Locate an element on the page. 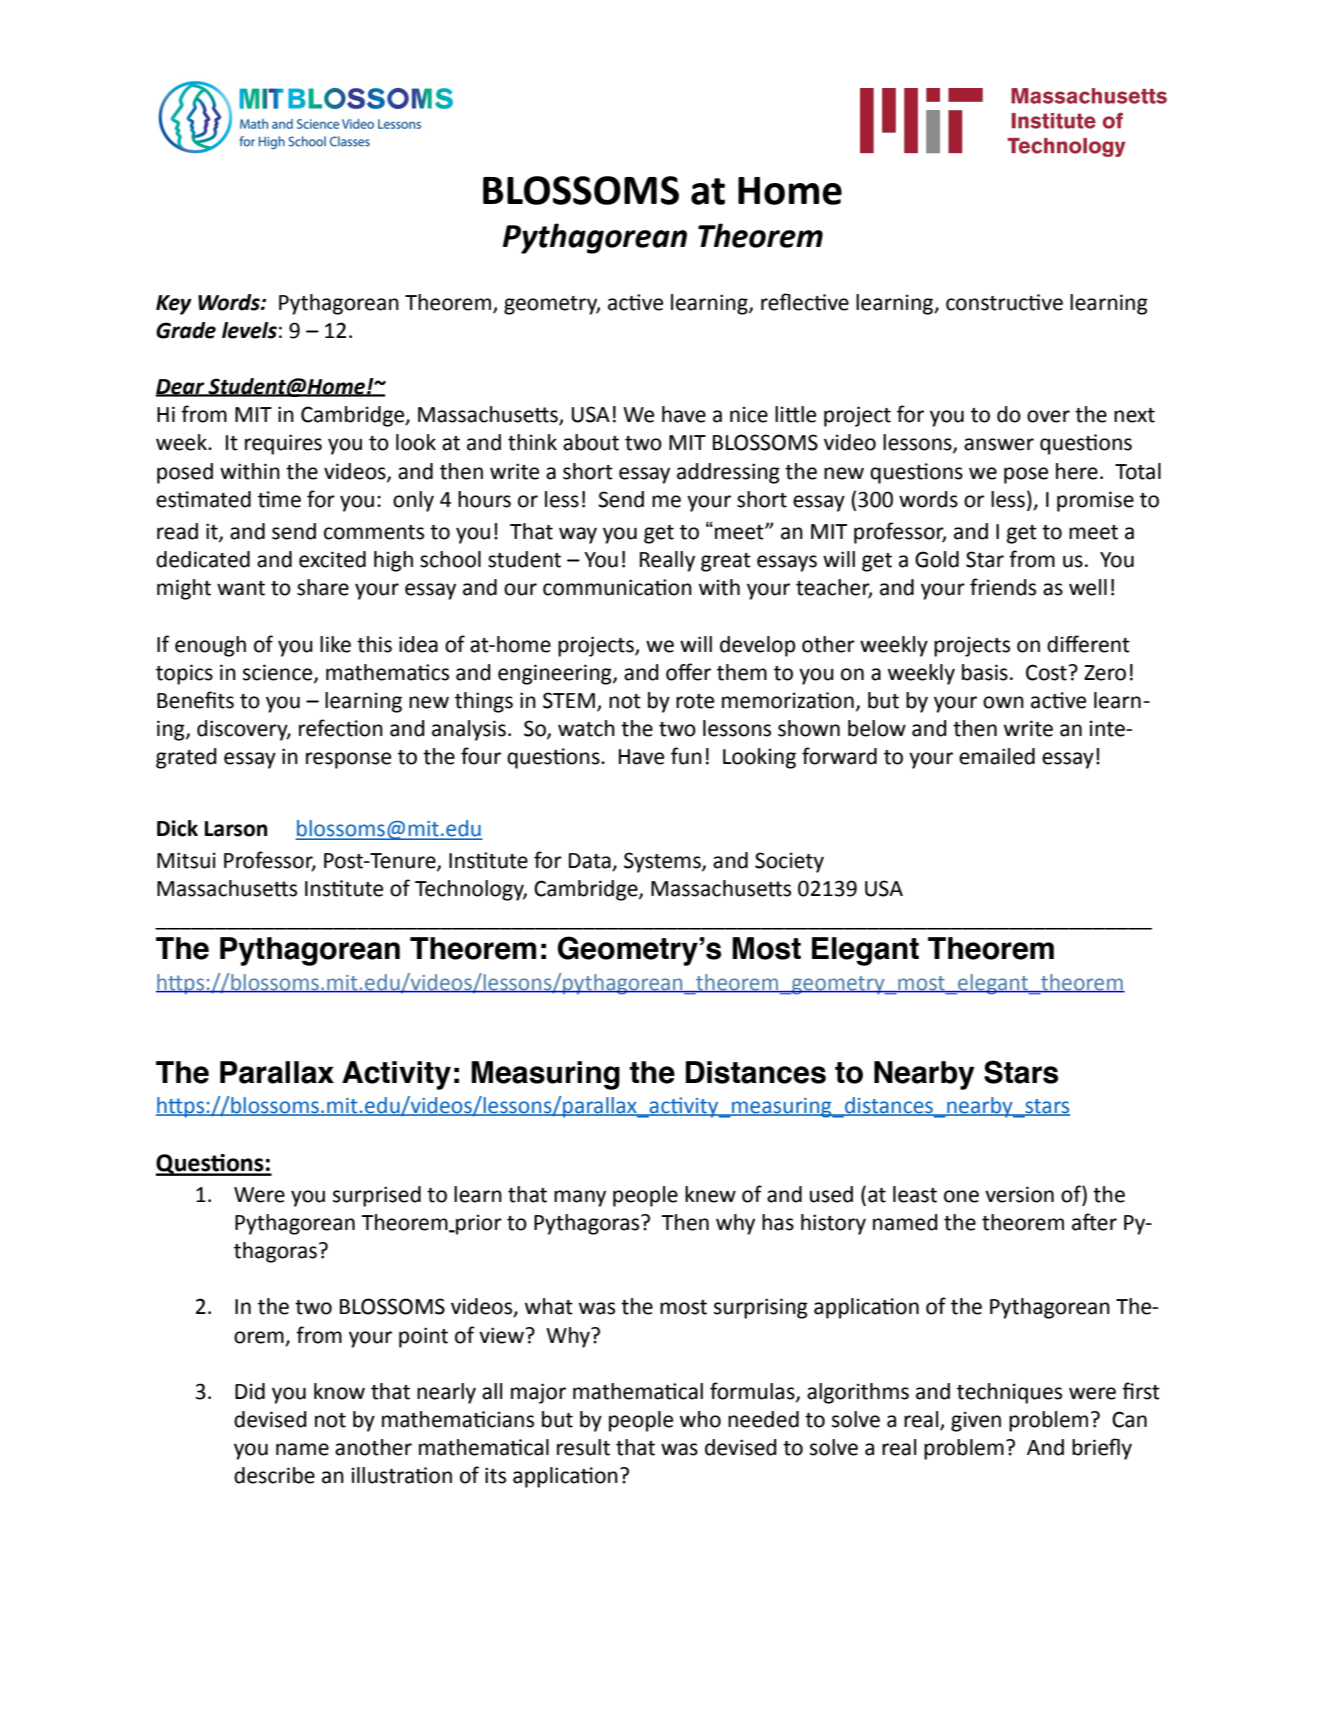 This image has width=1325, height=1715. describe is located at coordinates (274, 1475).
